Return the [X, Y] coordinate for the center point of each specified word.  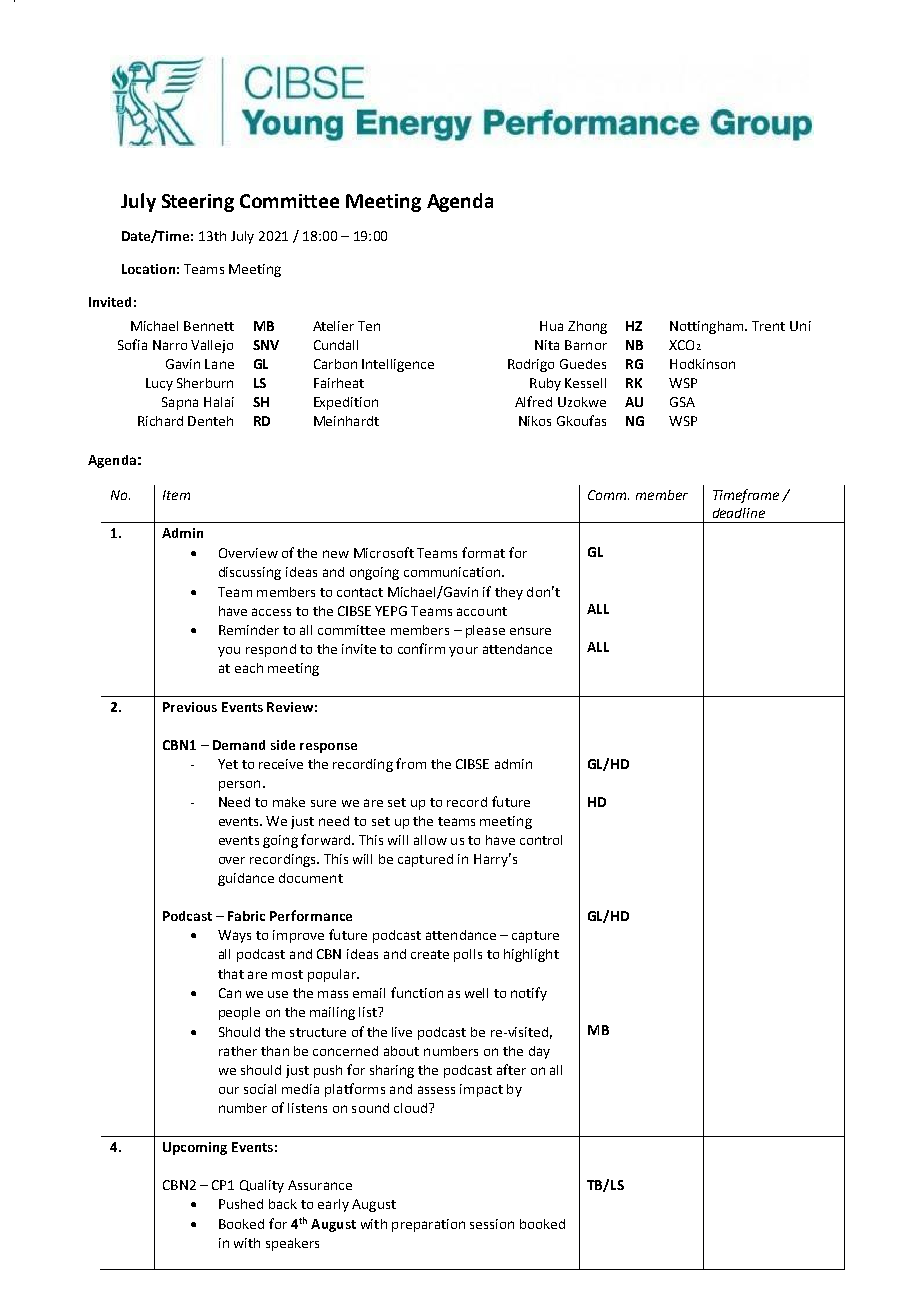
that [231, 974]
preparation [428, 1225]
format [483, 552]
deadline [739, 513]
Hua [551, 326]
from [411, 763]
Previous [190, 707]
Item [176, 495]
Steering [198, 203]
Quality [262, 1186]
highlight [531, 955]
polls [468, 955]
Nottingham [708, 327]
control [541, 840]
